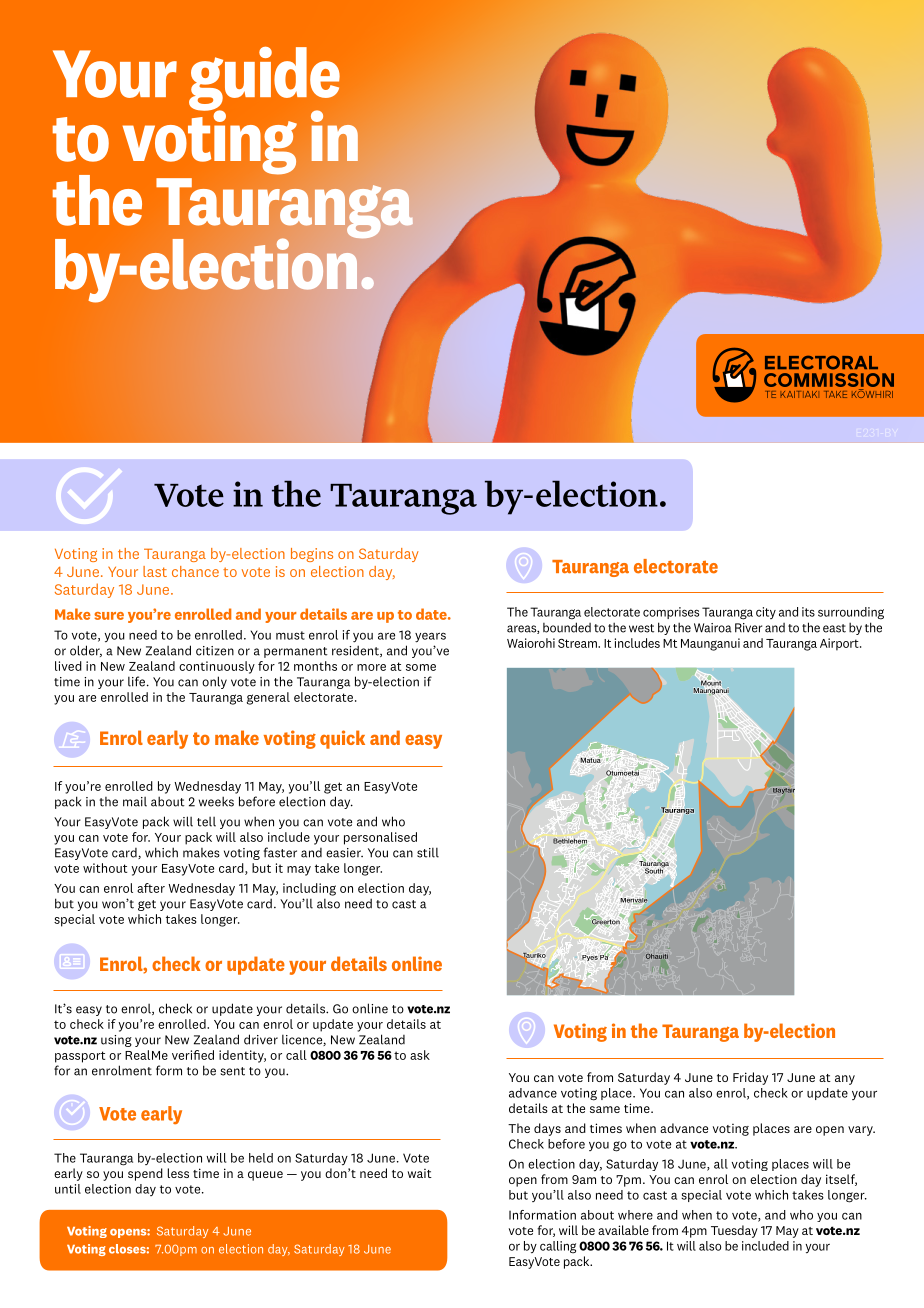 The width and height of the screenshot is (924, 1308). What do you see at coordinates (312, 555) in the screenshot?
I see `begins` at bounding box center [312, 555].
